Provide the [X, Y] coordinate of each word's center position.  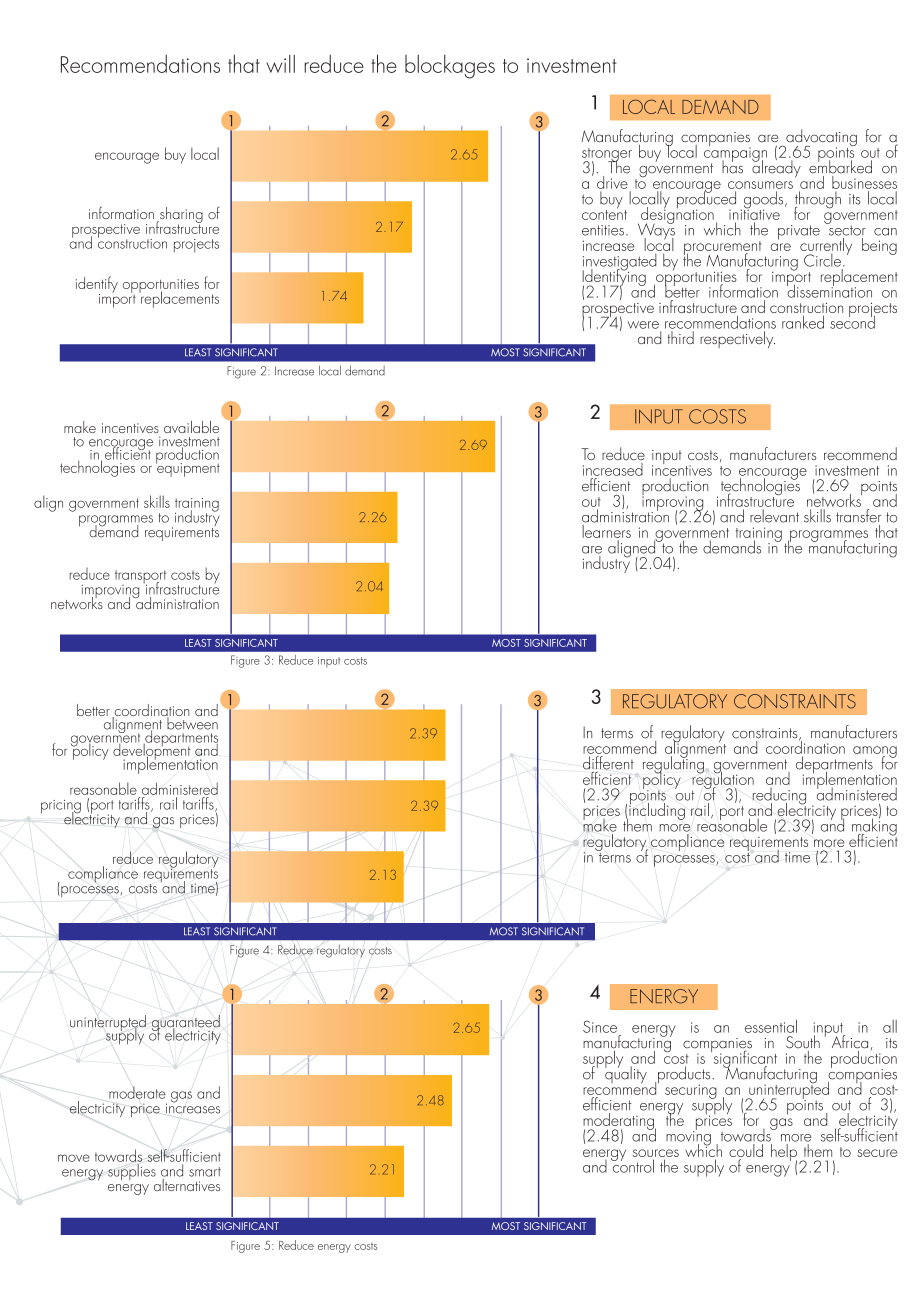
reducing [779, 797]
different [608, 763]
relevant [774, 516]
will [280, 64]
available [191, 427]
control [632, 1165]
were [643, 325]
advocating [820, 139]
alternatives [186, 1183]
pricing [61, 808]
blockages [450, 67]
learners [606, 530]
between [191, 722]
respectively [737, 339]
